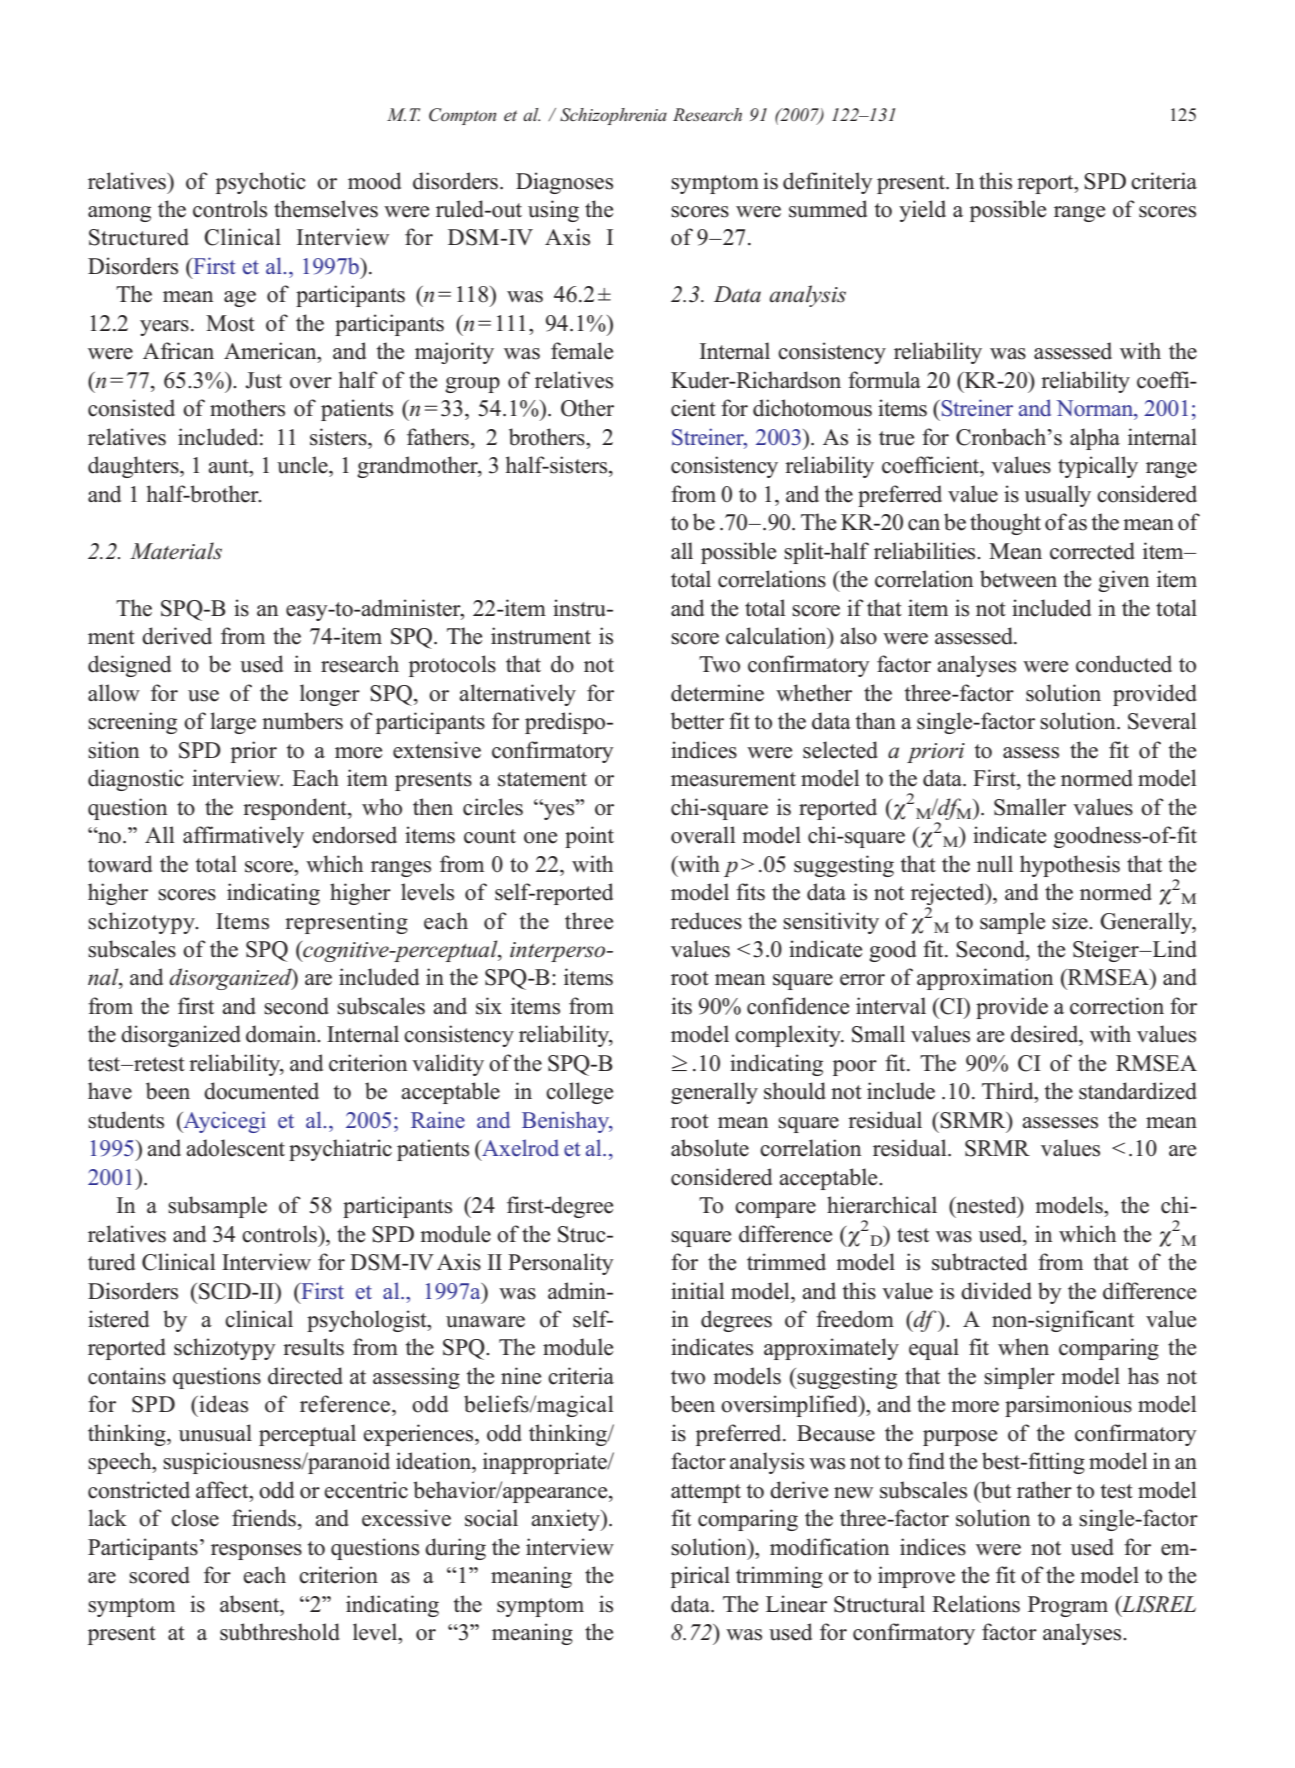 This screenshot has width=1295, height=1768. Describe the element at coordinates (235, 1148) in the screenshot. I see `adolescent` at that location.
